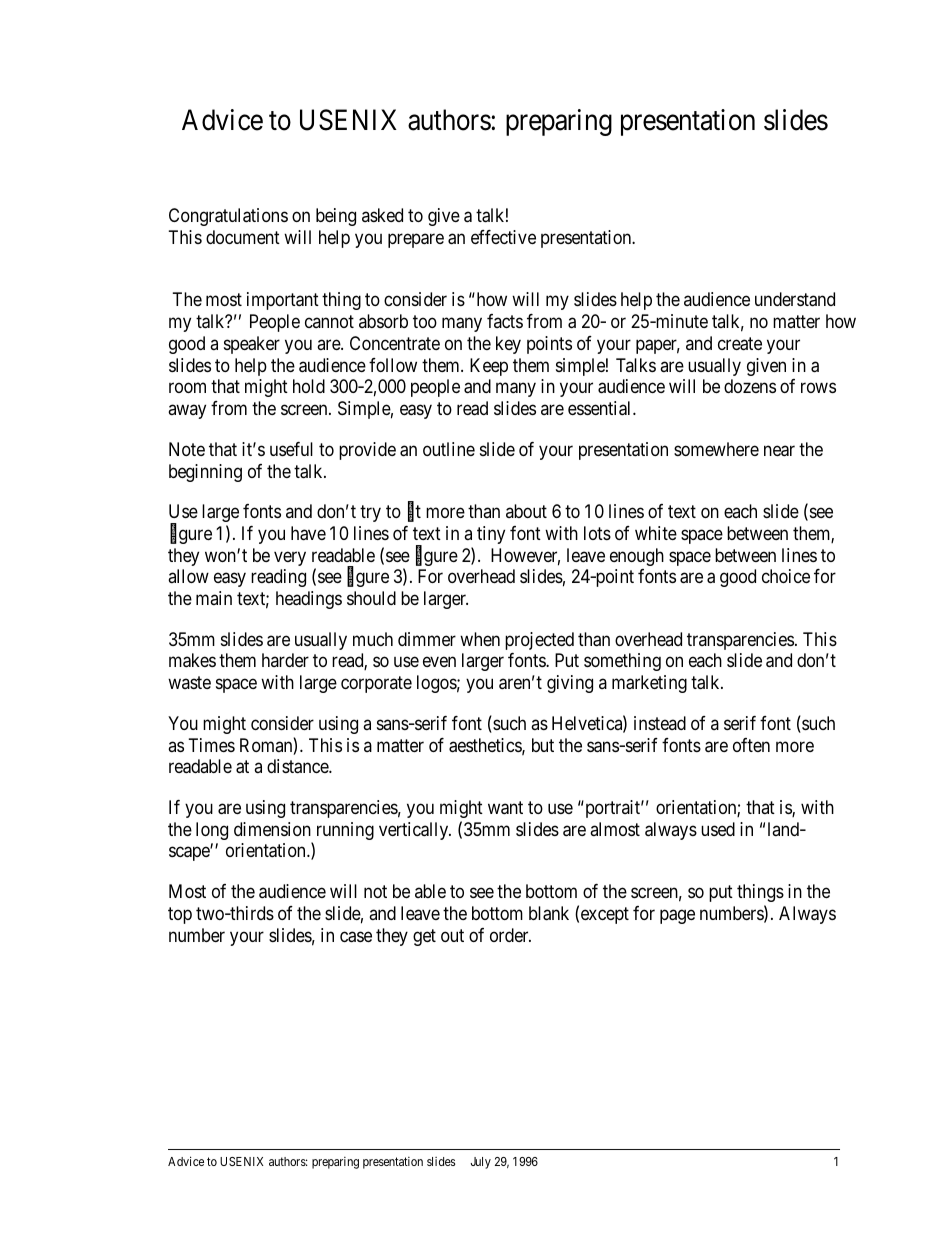 The image size is (952, 1233). I want to click on dimension, so click(272, 829).
